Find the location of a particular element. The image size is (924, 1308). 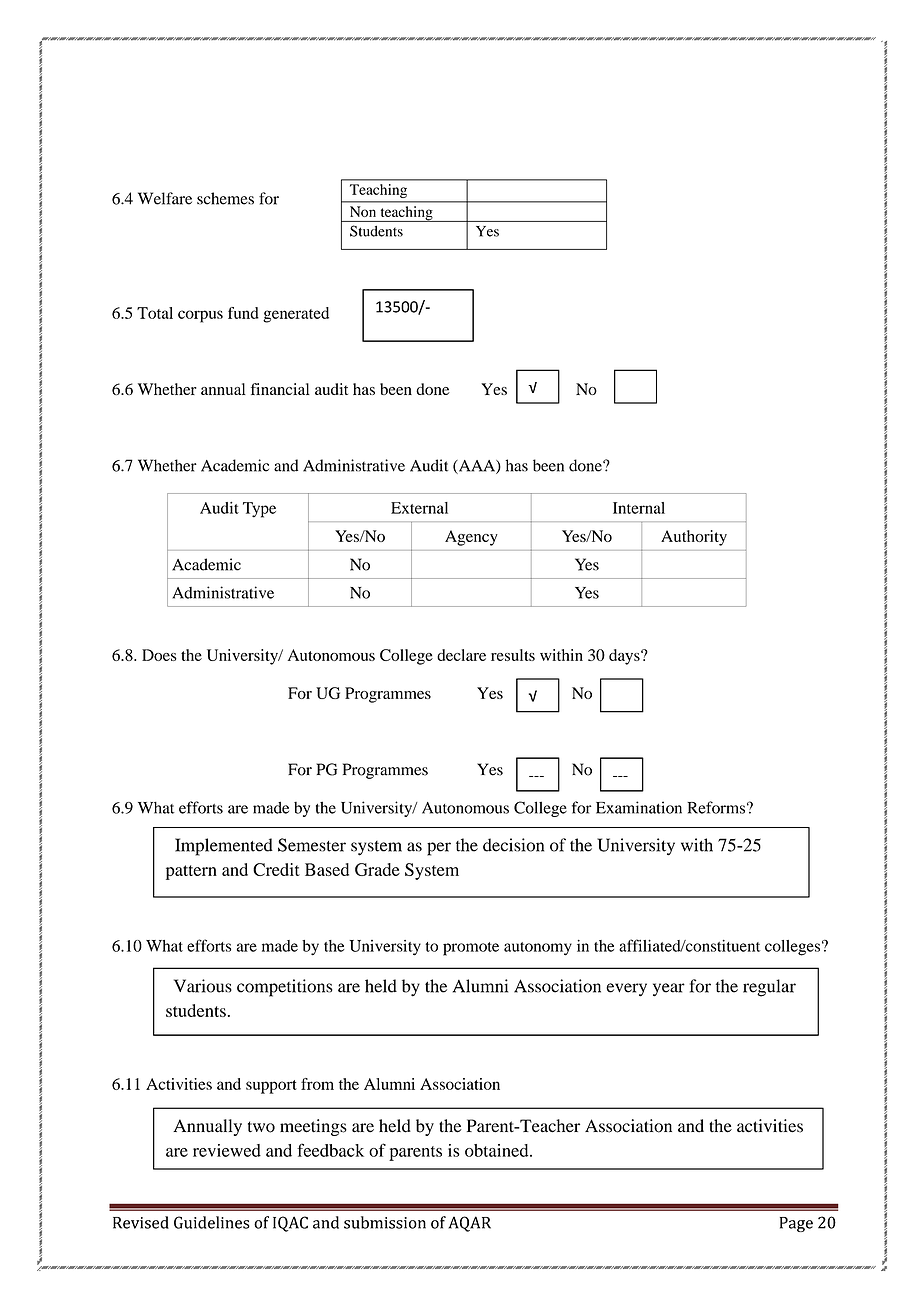

schemes is located at coordinates (225, 198).
